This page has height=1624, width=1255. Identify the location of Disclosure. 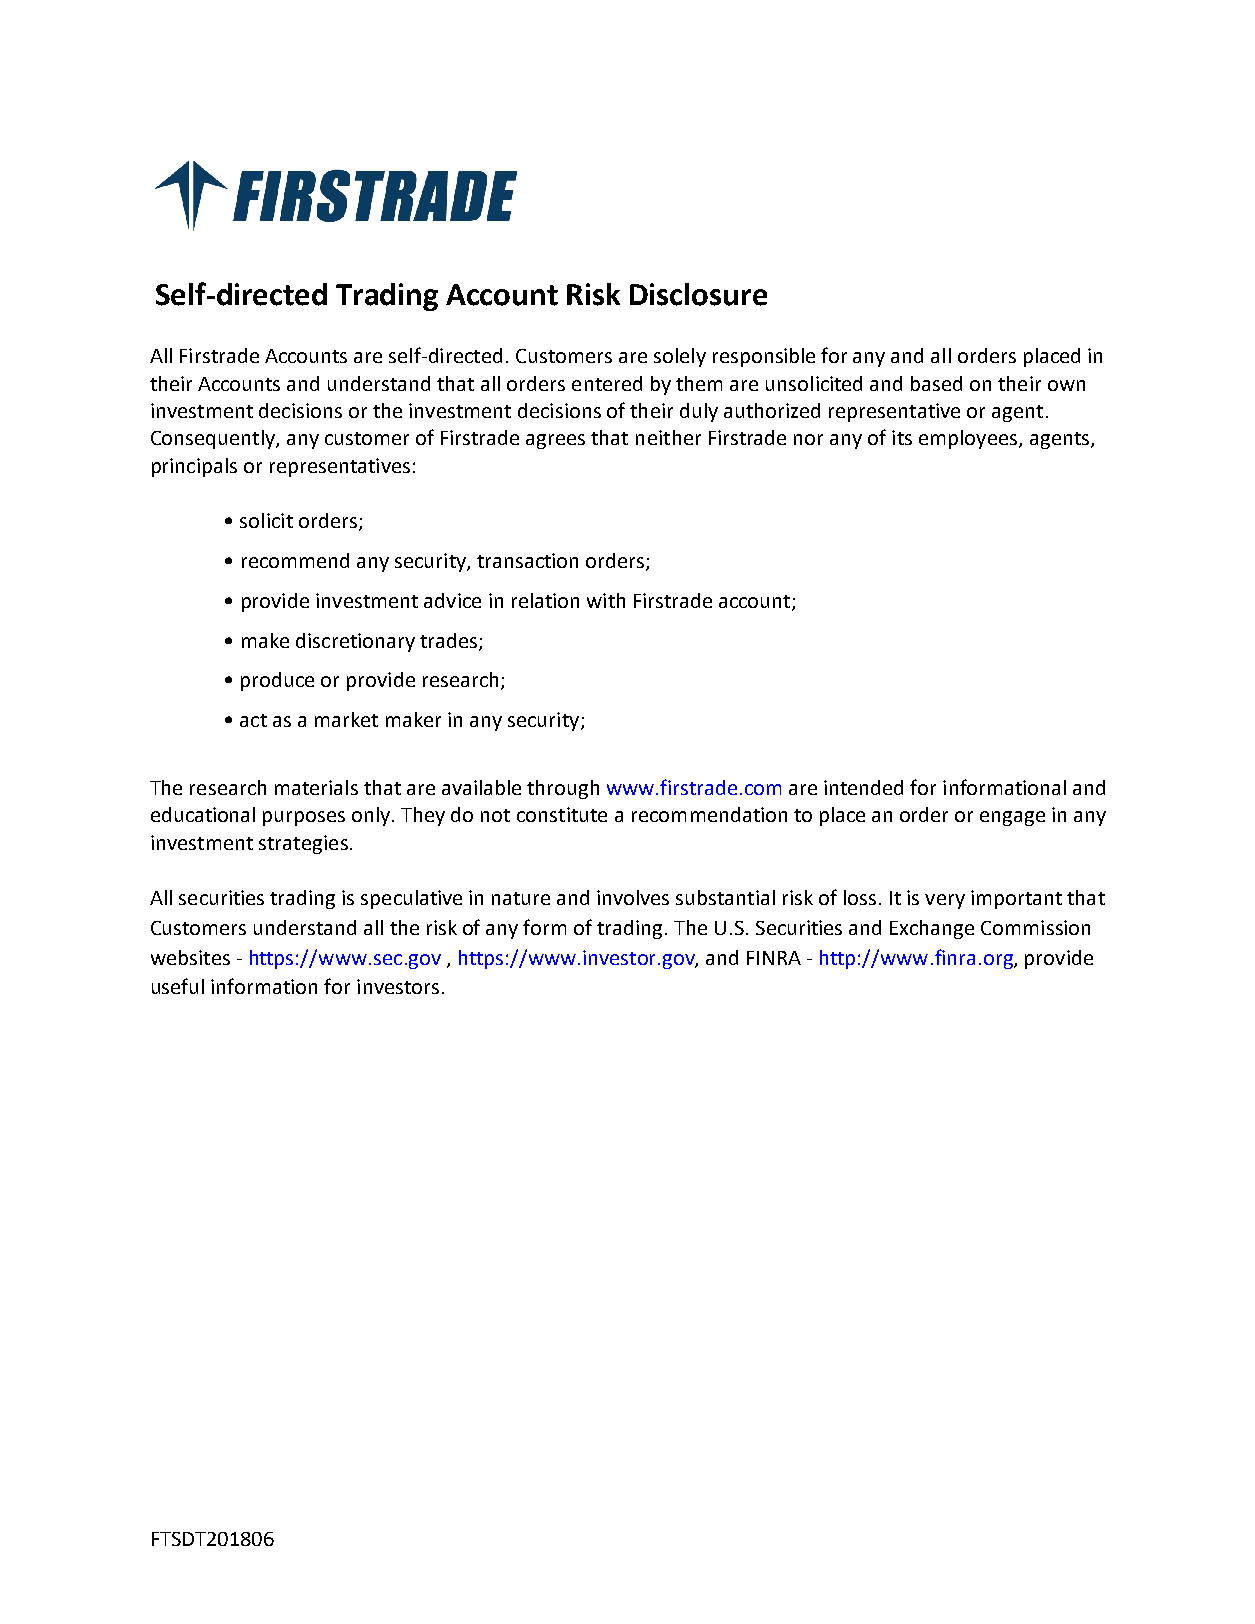
(698, 294).
